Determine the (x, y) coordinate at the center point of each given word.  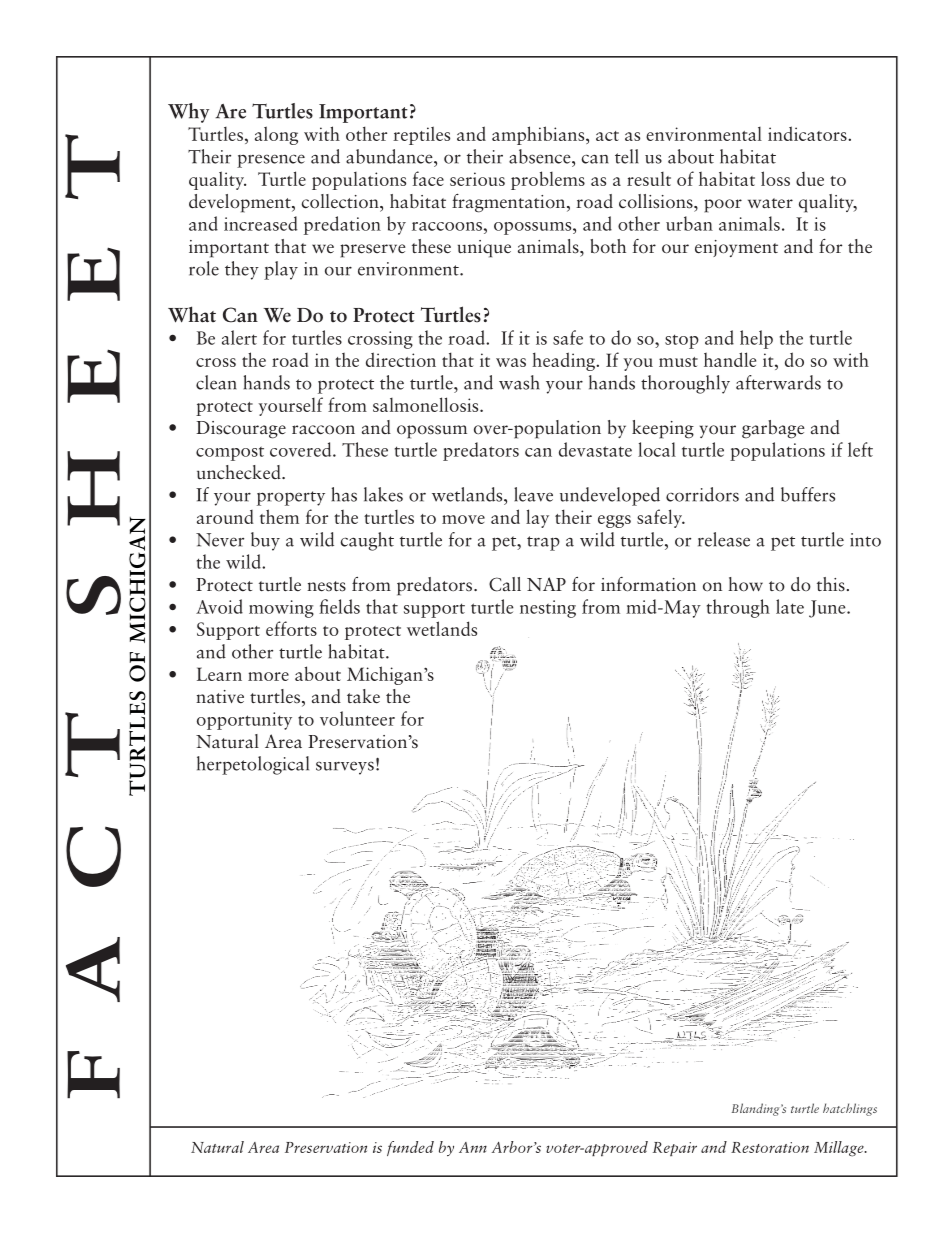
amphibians (539, 135)
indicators (808, 133)
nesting (548, 609)
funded (410, 1148)
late (790, 606)
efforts (291, 628)
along (276, 135)
